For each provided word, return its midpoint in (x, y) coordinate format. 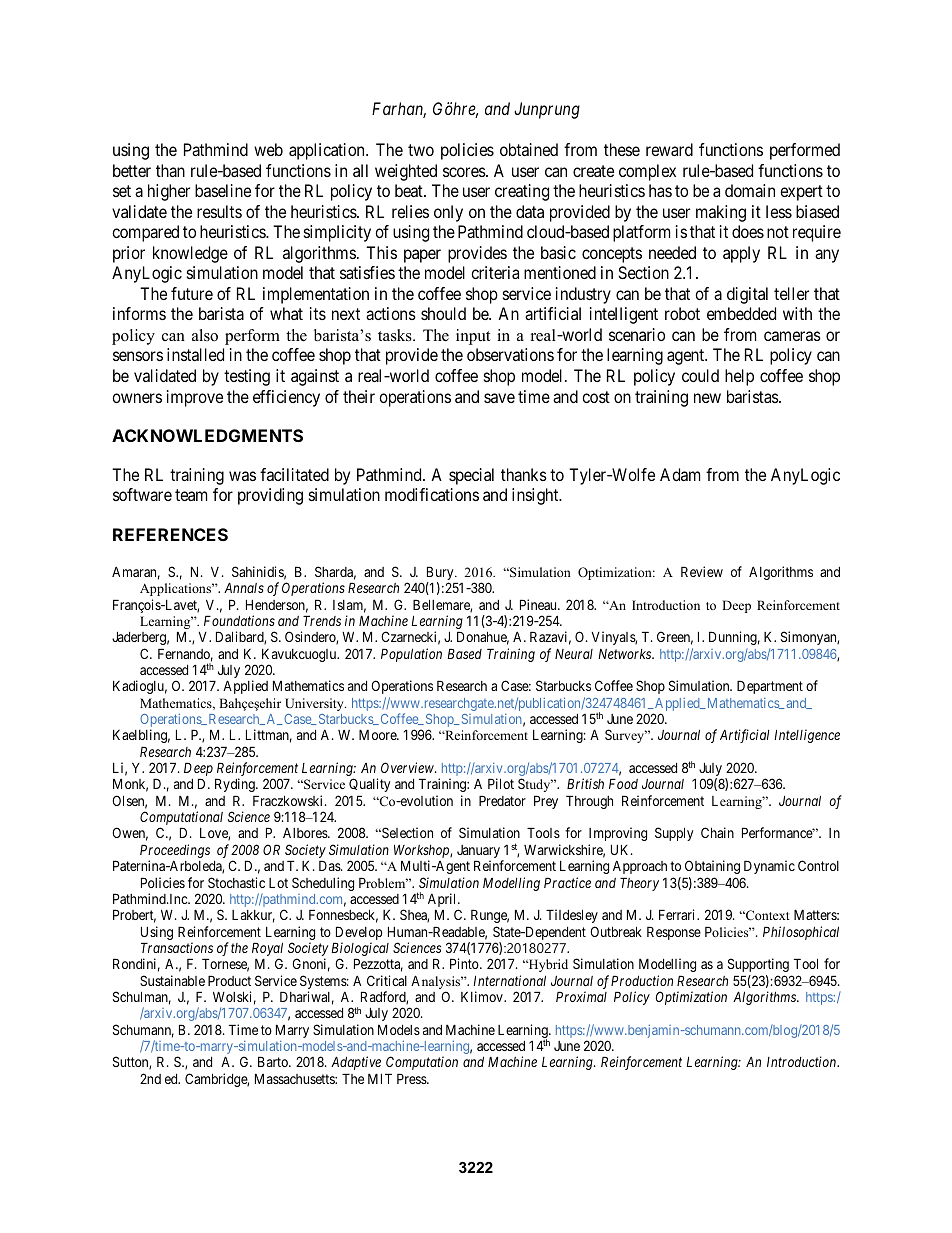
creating (522, 192)
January (480, 853)
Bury (441, 574)
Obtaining (712, 867)
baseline (223, 190)
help (739, 377)
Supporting (758, 965)
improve (195, 398)
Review (702, 571)
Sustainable (172, 980)
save (499, 398)
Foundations (239, 620)
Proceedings (175, 852)
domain (750, 190)
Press (412, 1078)
